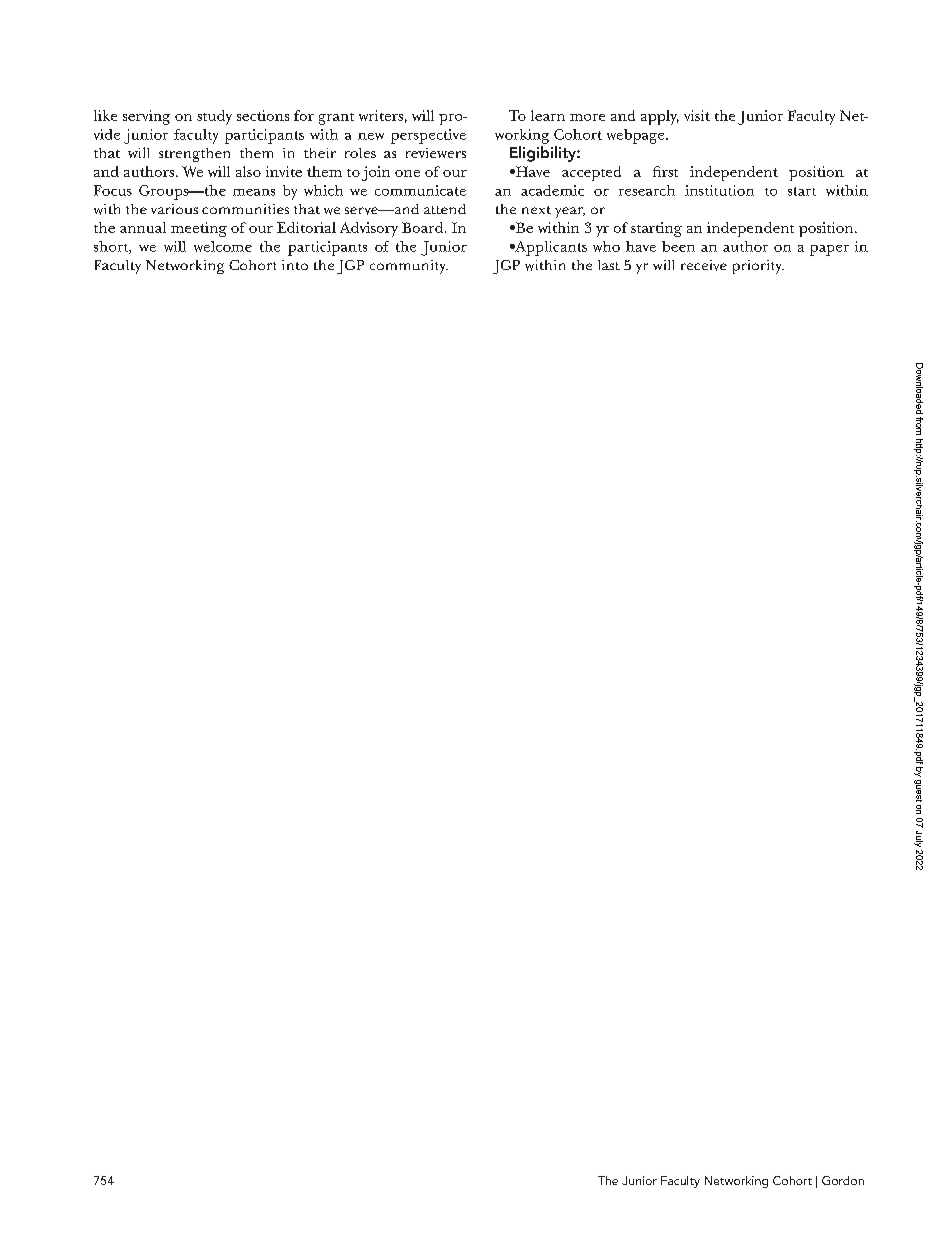 The height and width of the screenshot is (1233, 952). Describe the element at coordinates (609, 265) in the screenshot. I see `last` at that location.
